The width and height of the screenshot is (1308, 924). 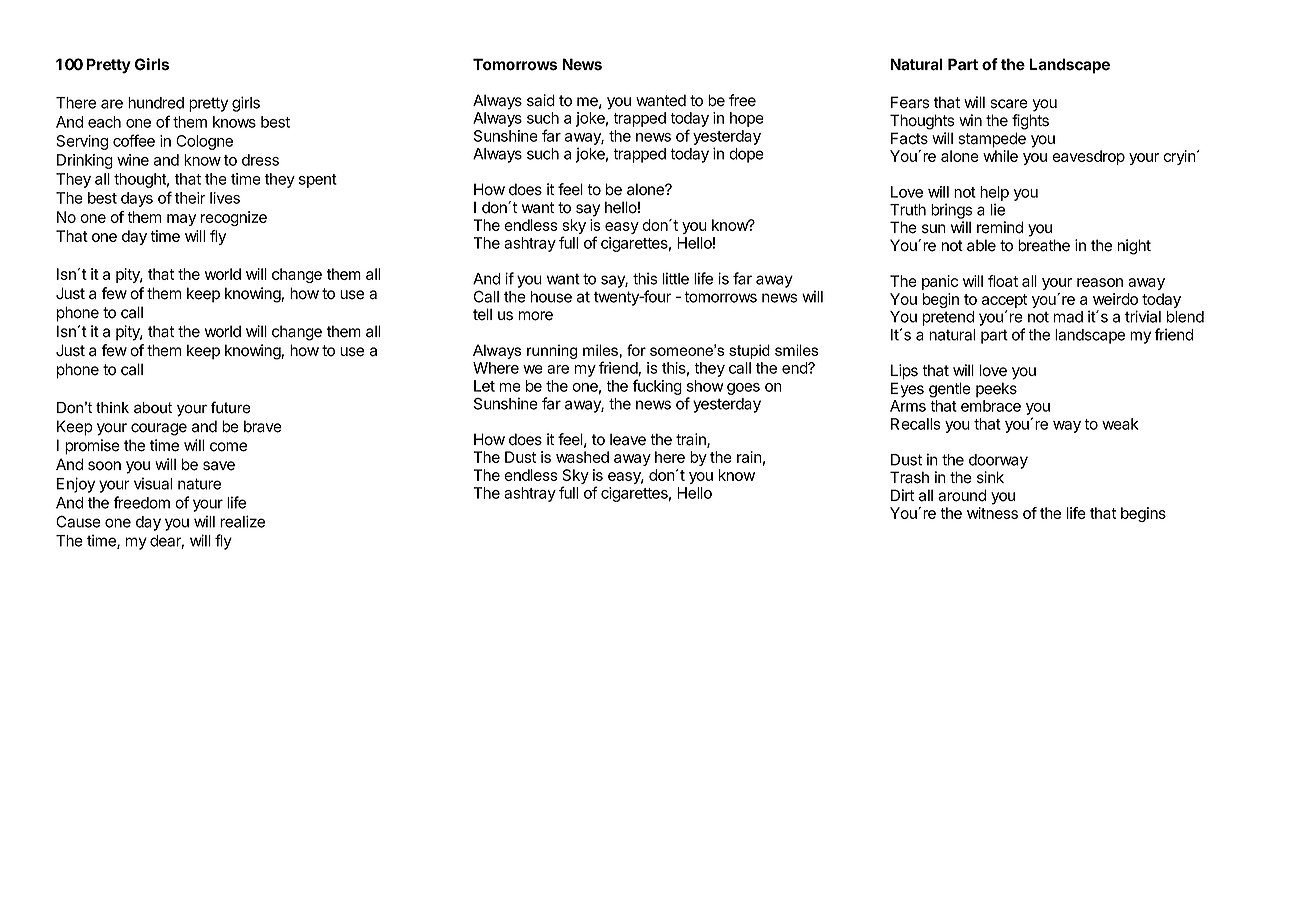 I want to click on realize, so click(x=242, y=521).
